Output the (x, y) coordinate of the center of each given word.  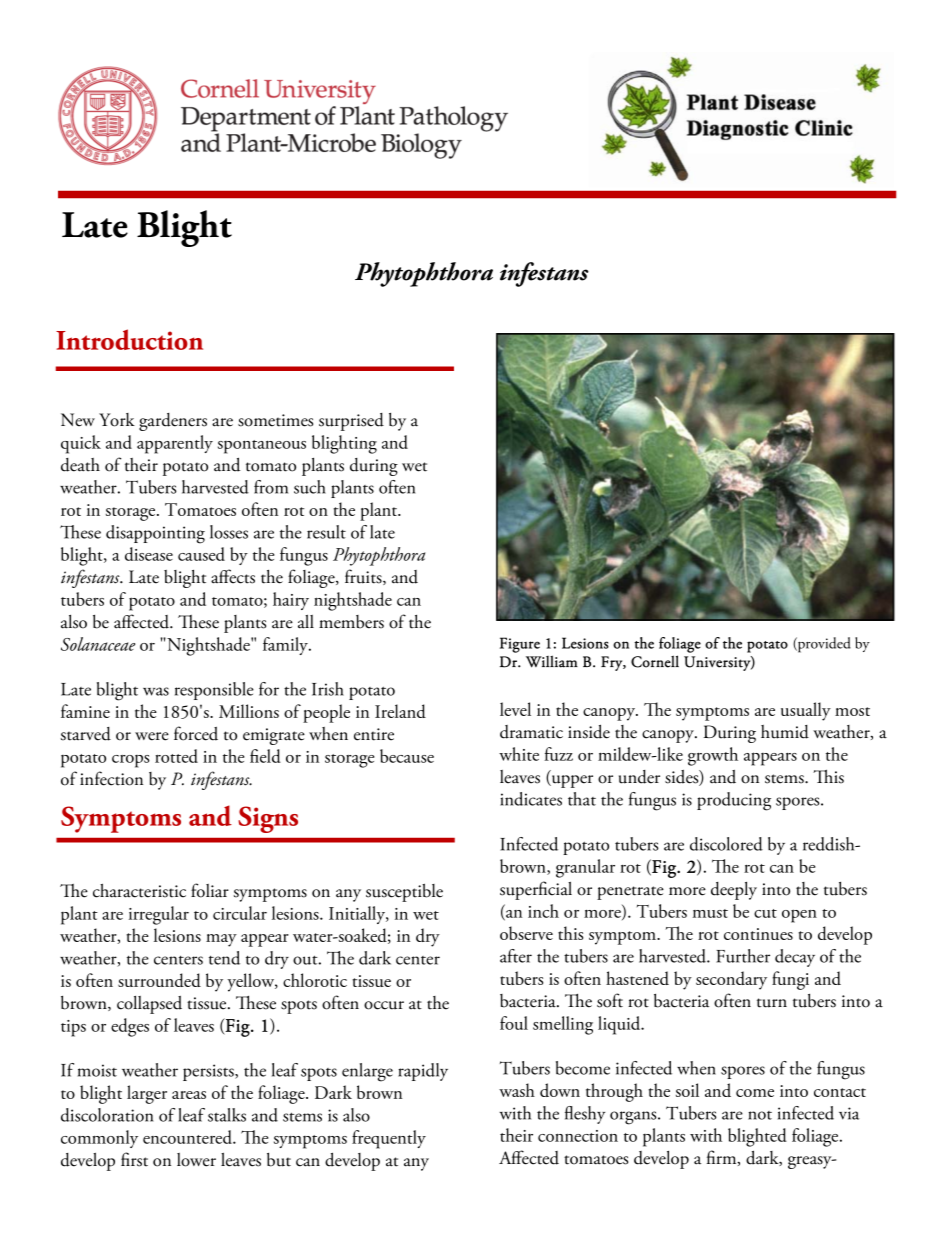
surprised (351, 422)
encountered (188, 1137)
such (310, 487)
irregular (159, 915)
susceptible (404, 892)
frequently (389, 1139)
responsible (214, 691)
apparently (175, 444)
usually (806, 711)
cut (765, 913)
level (515, 709)
